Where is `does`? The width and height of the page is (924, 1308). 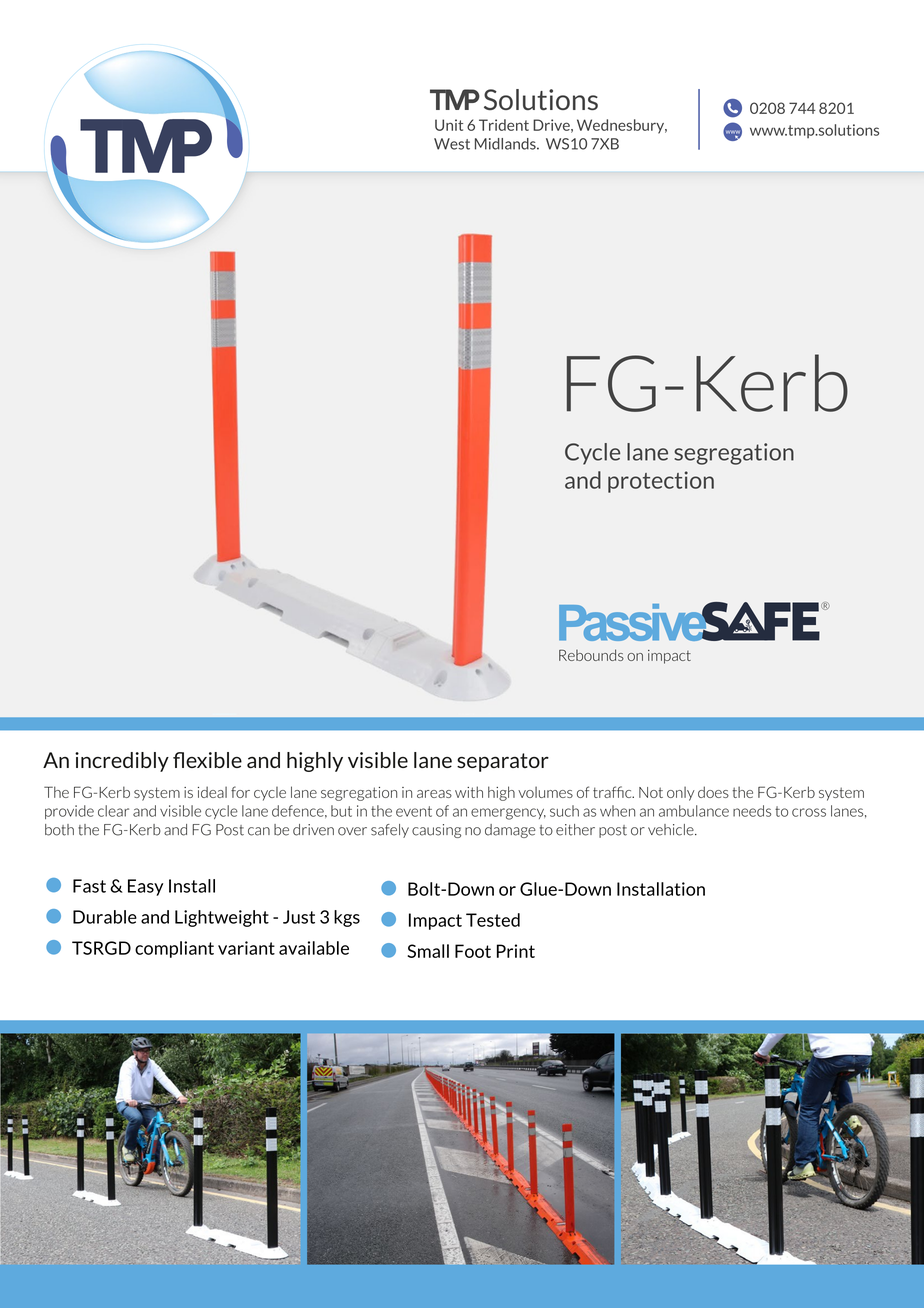
does is located at coordinates (713, 792).
